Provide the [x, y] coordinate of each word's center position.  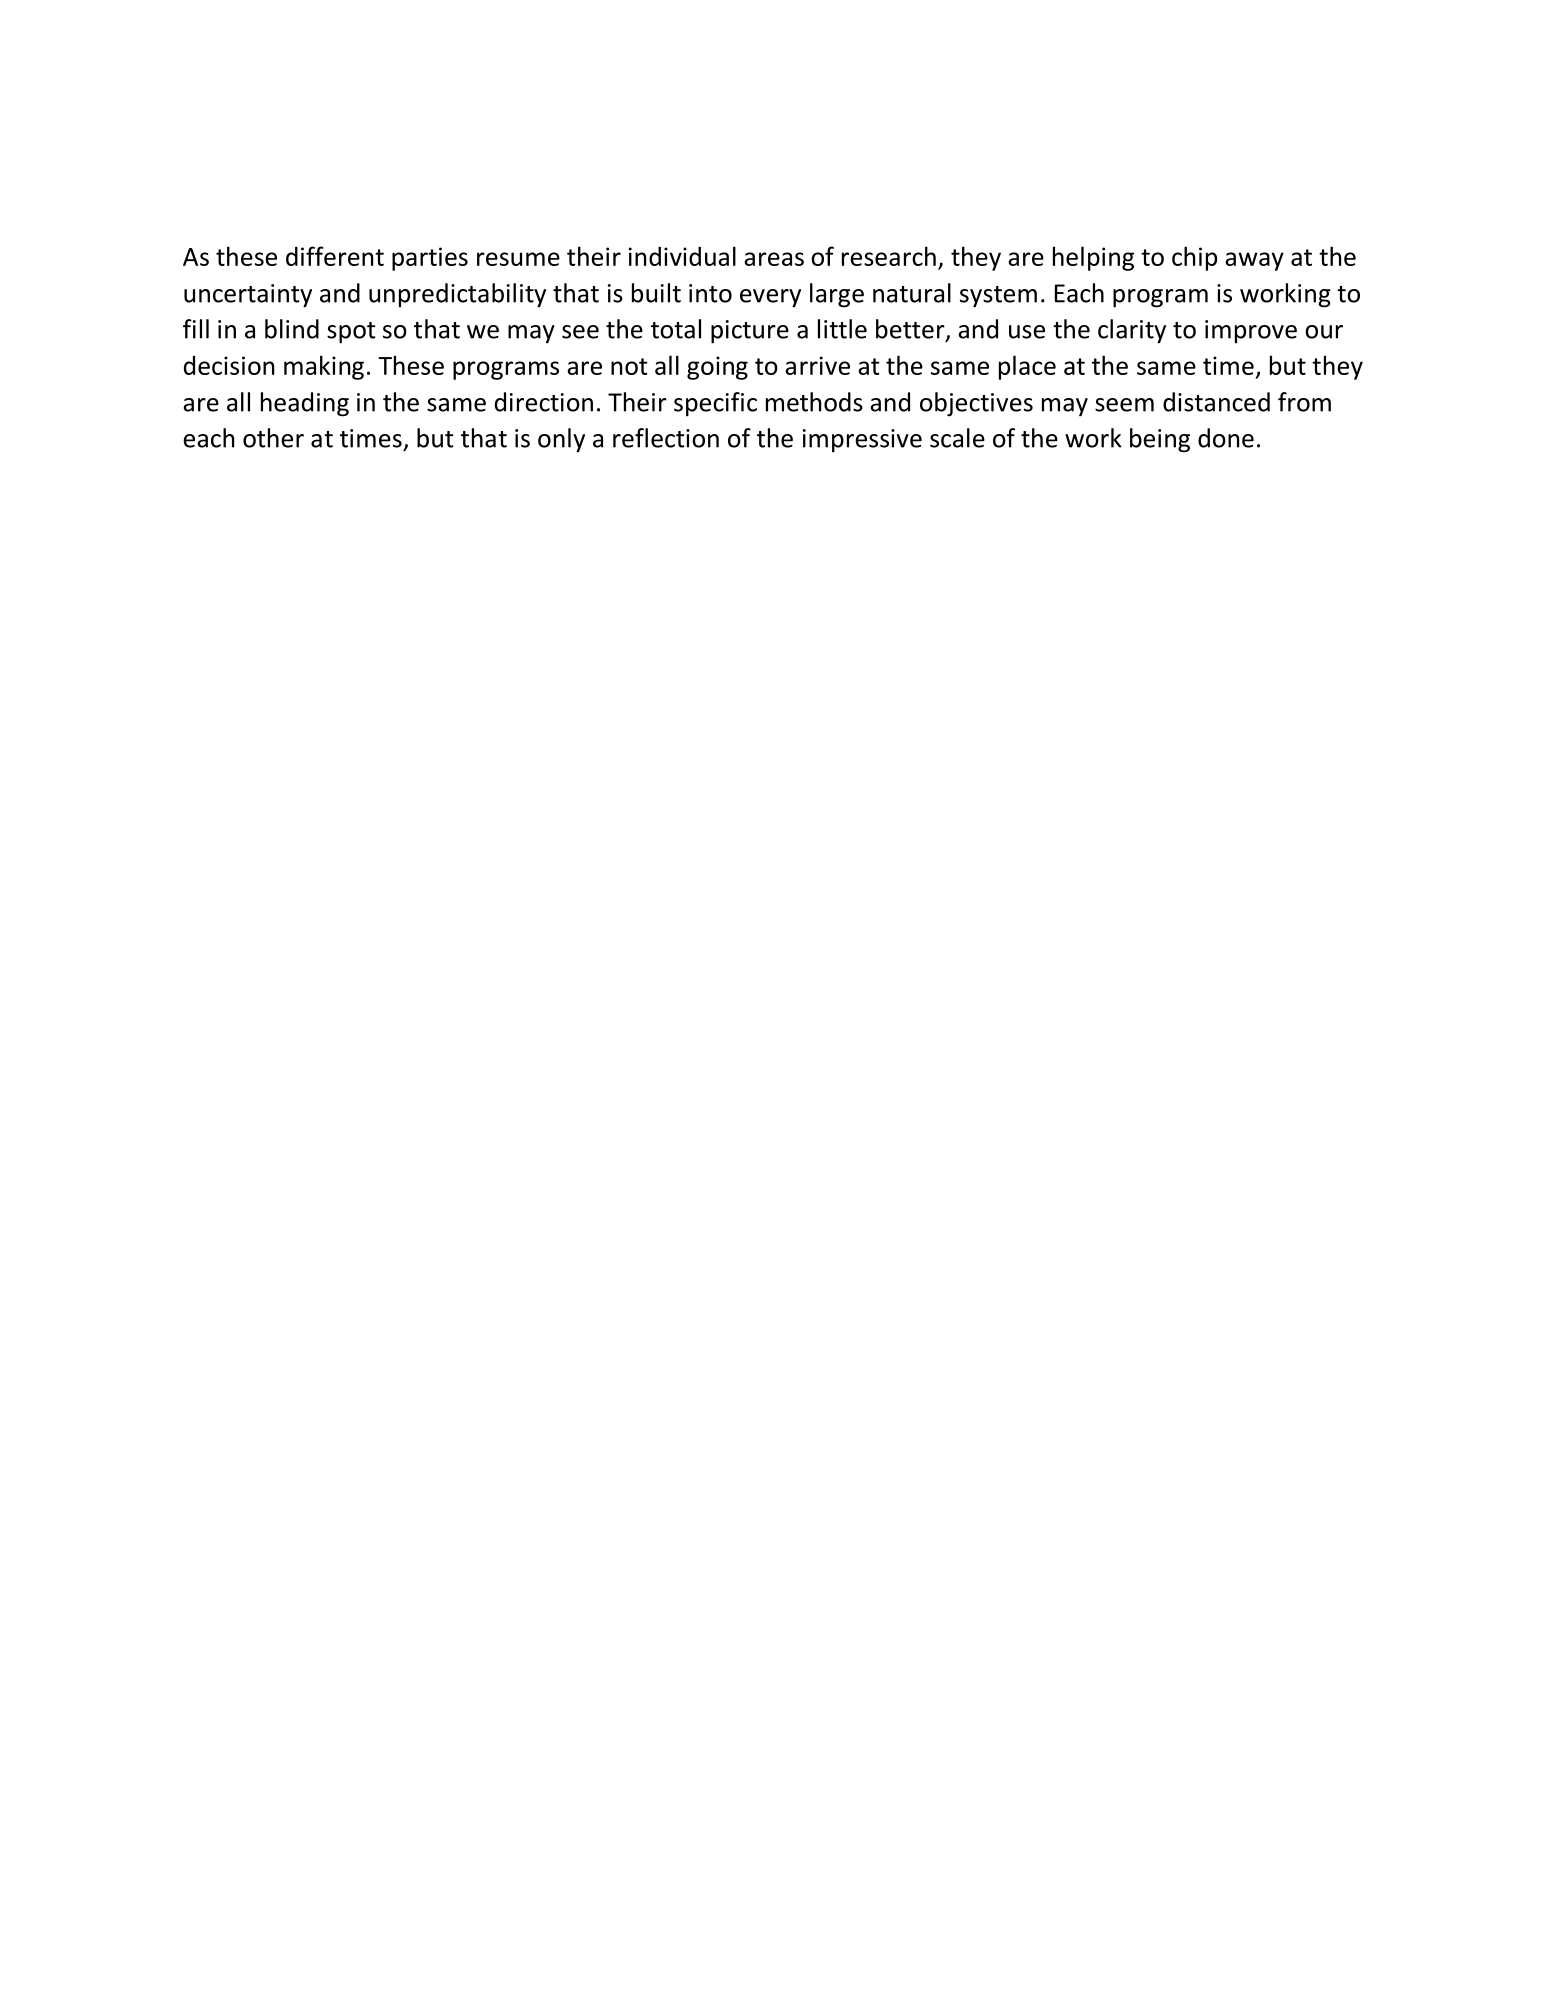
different [335, 256]
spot [351, 333]
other [273, 438]
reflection [666, 438]
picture [750, 332]
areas [774, 259]
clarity [1132, 331]
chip [1194, 258]
